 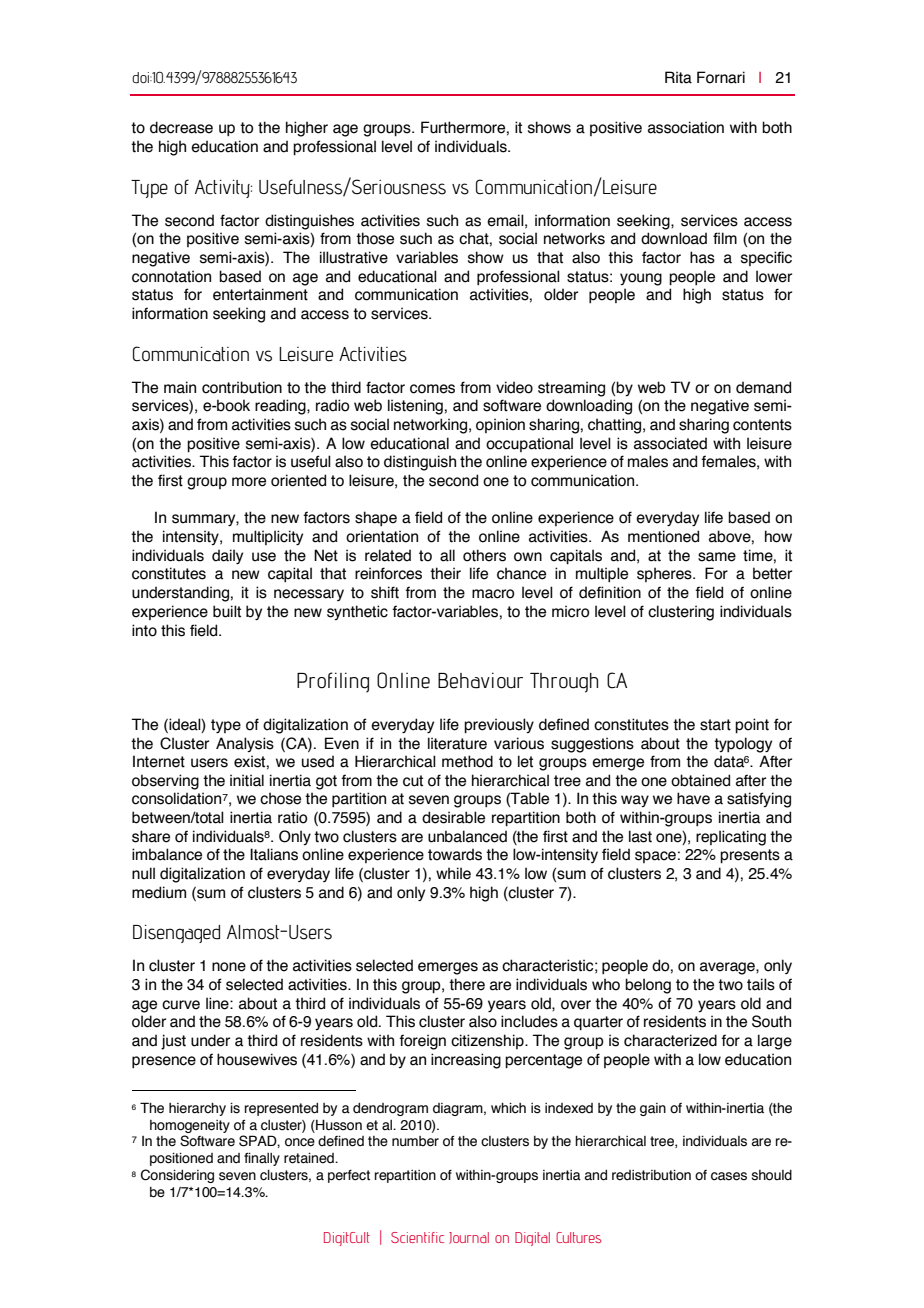 I want to click on start, so click(x=715, y=725).
